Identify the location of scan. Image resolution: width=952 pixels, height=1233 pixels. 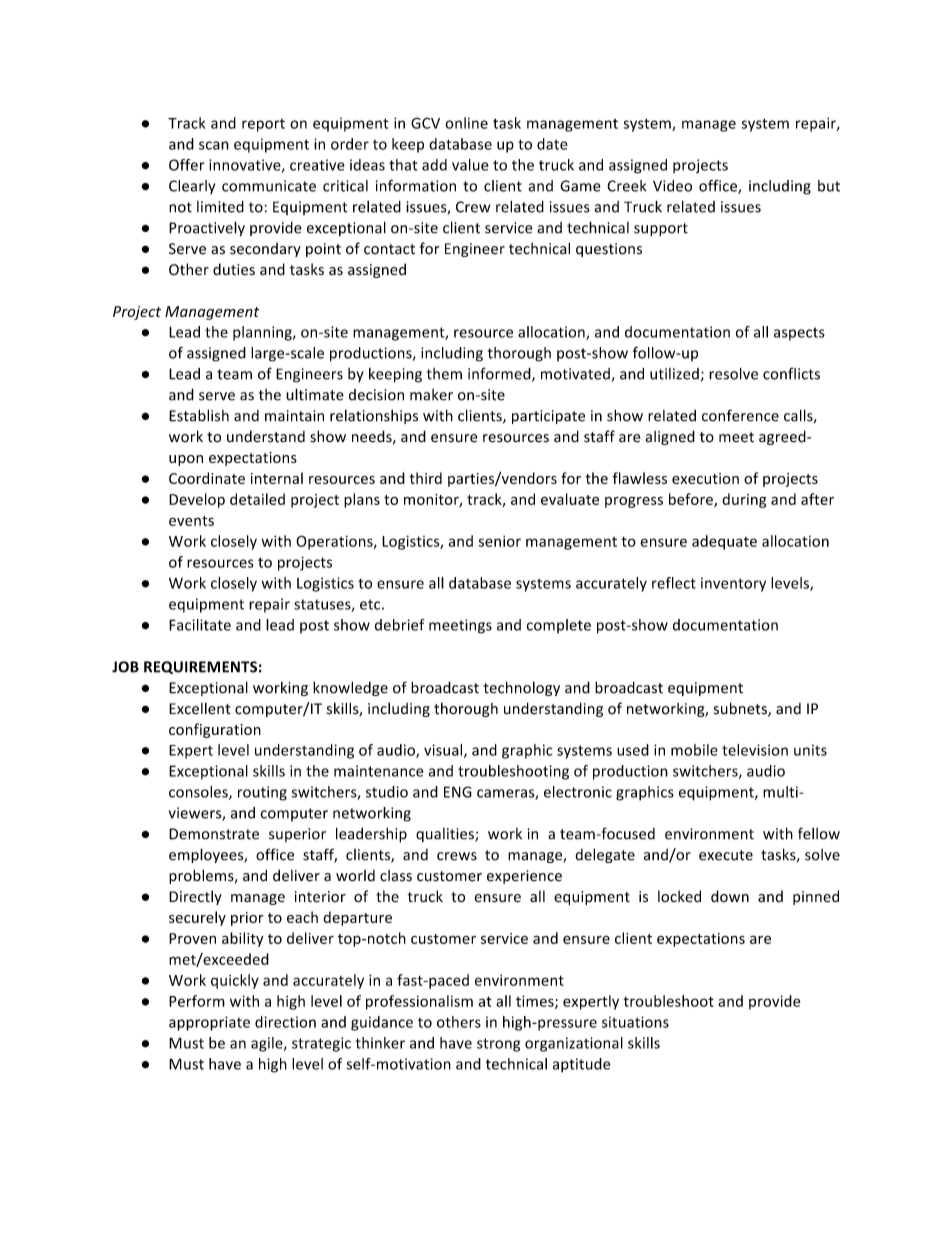
(214, 145).
